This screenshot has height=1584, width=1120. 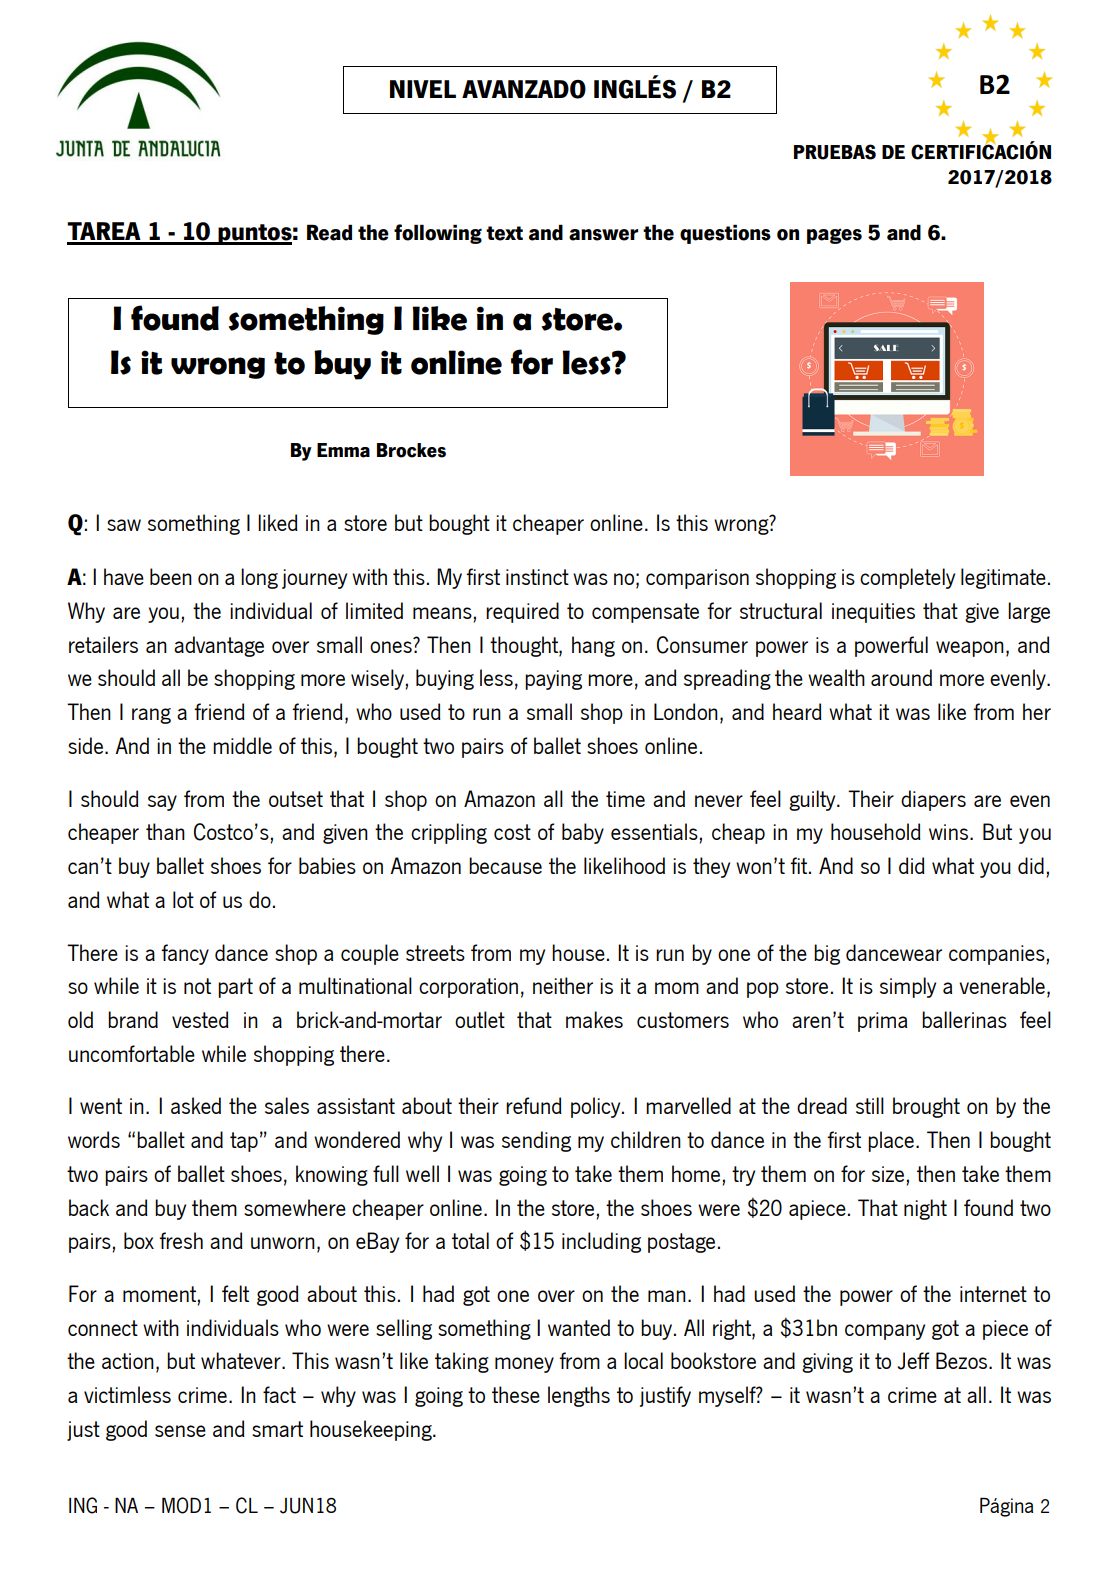 What do you see at coordinates (579, 1396) in the screenshot?
I see `lengths` at bounding box center [579, 1396].
